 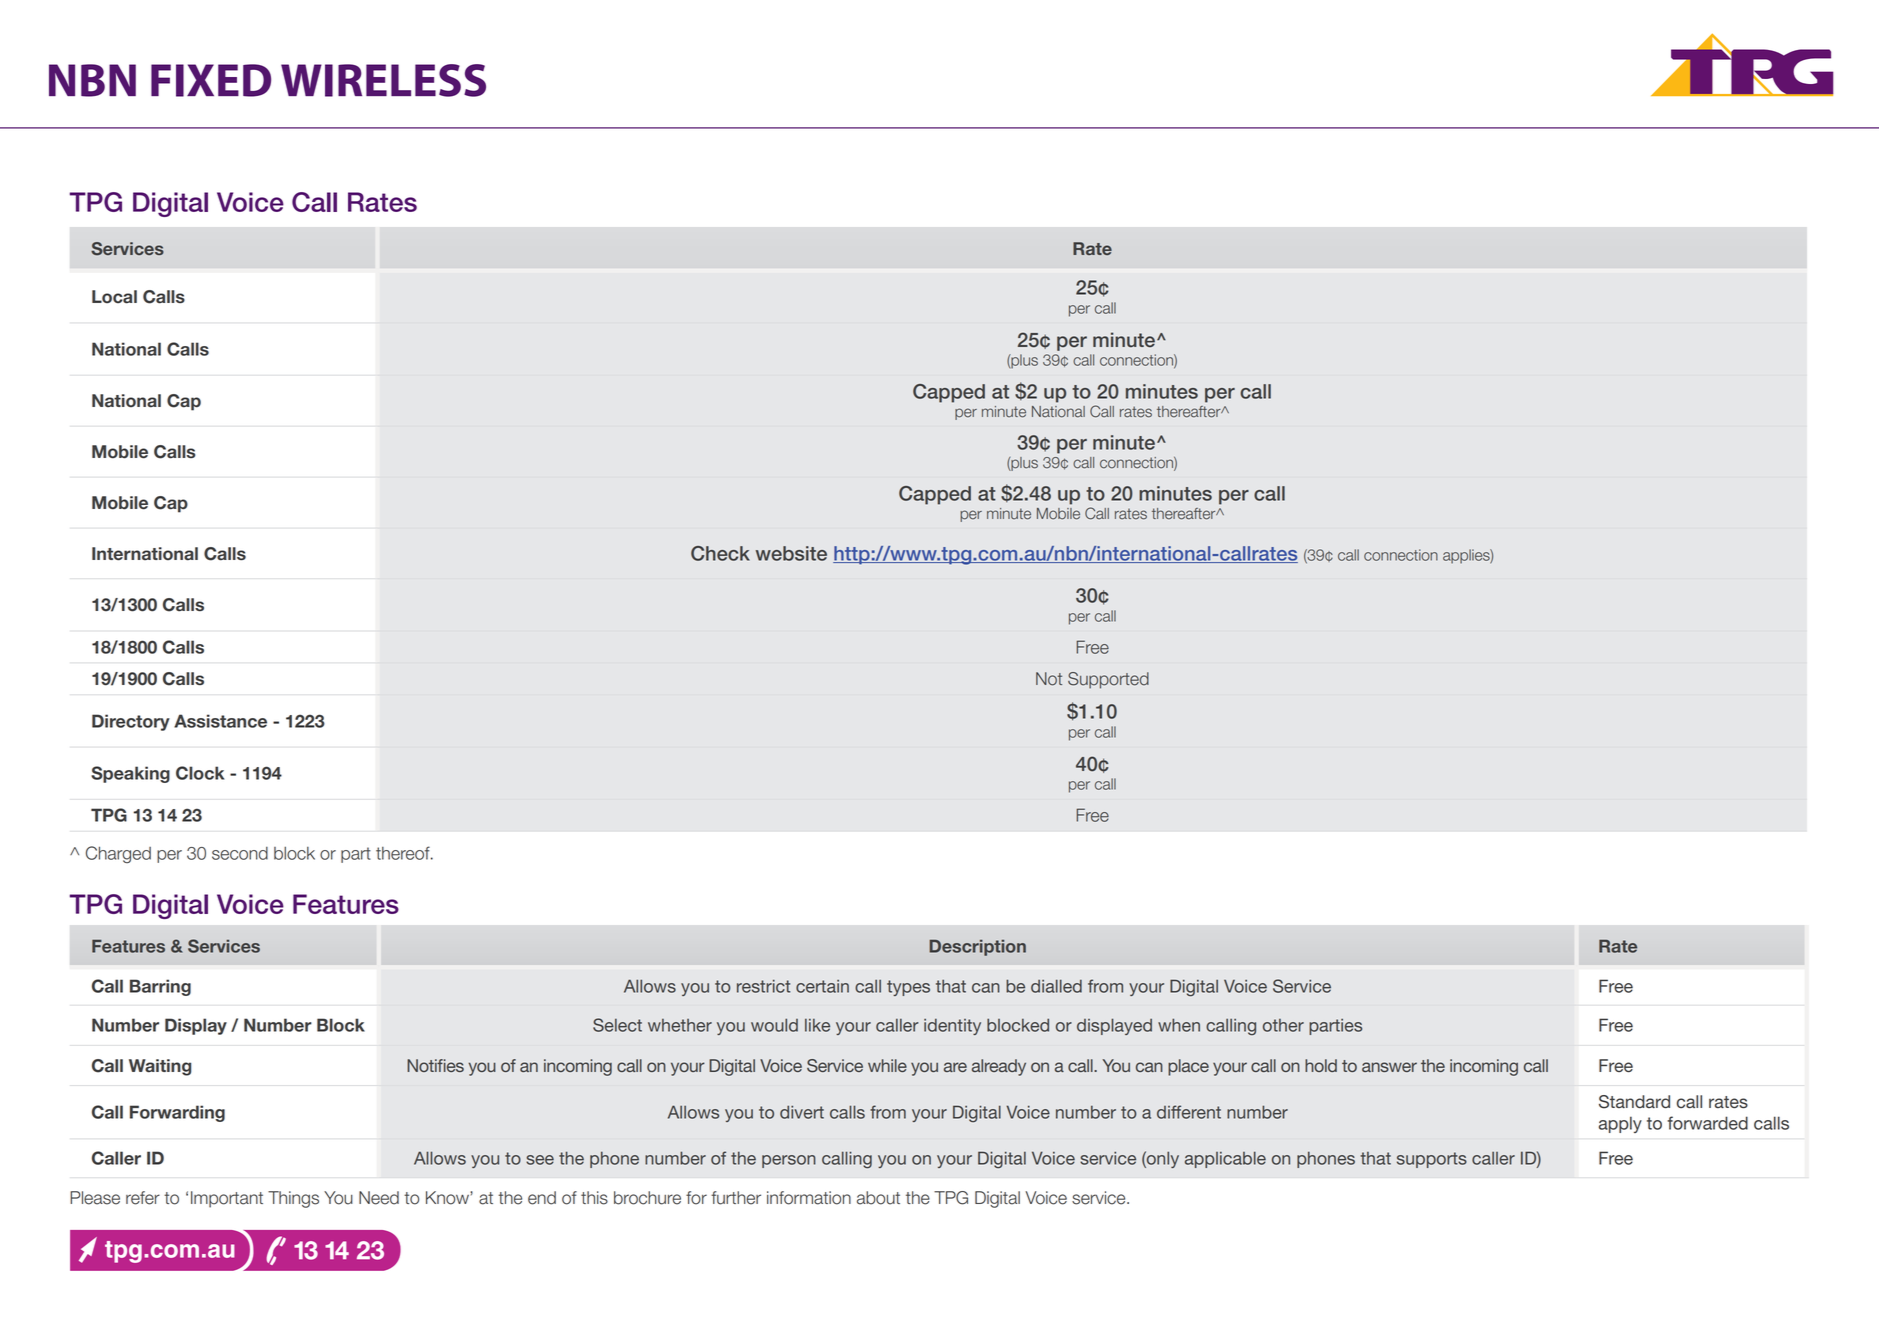 I want to click on FIXED, so click(x=211, y=80).
